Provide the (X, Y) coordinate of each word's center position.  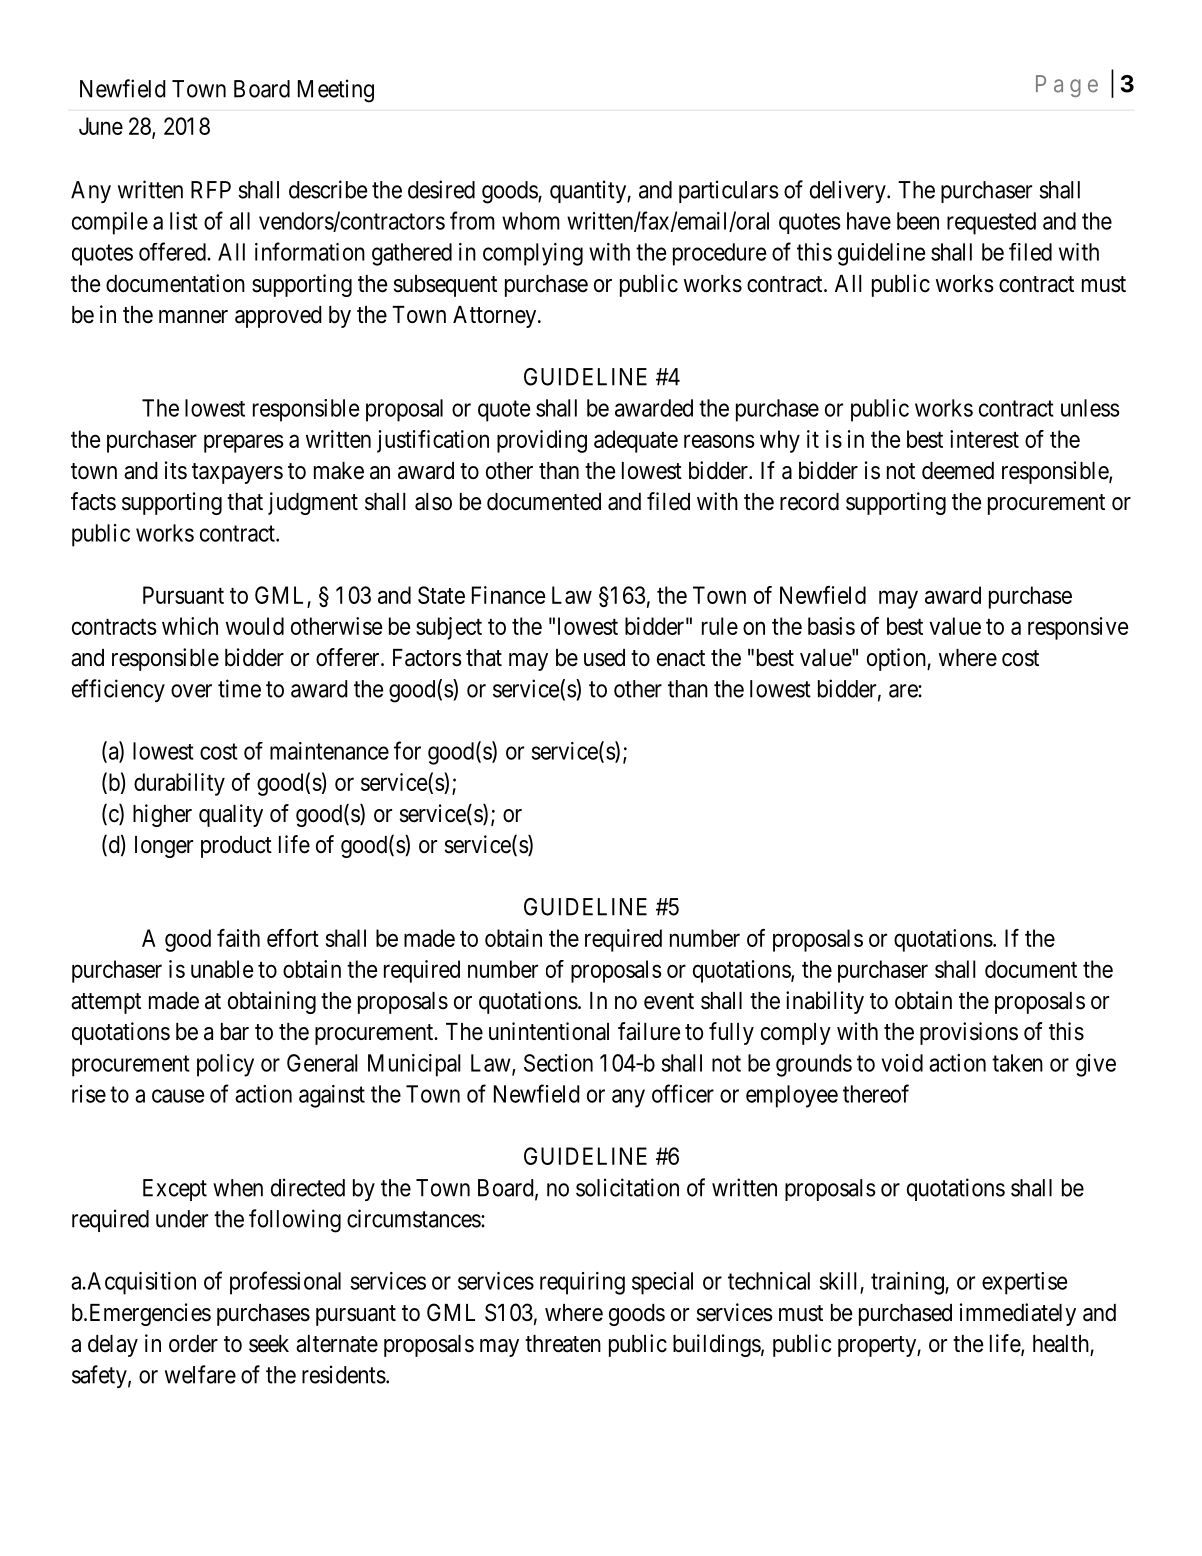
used (604, 658)
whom (531, 221)
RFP (211, 190)
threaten (563, 1344)
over (191, 691)
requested (991, 223)
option (897, 659)
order (193, 1344)
